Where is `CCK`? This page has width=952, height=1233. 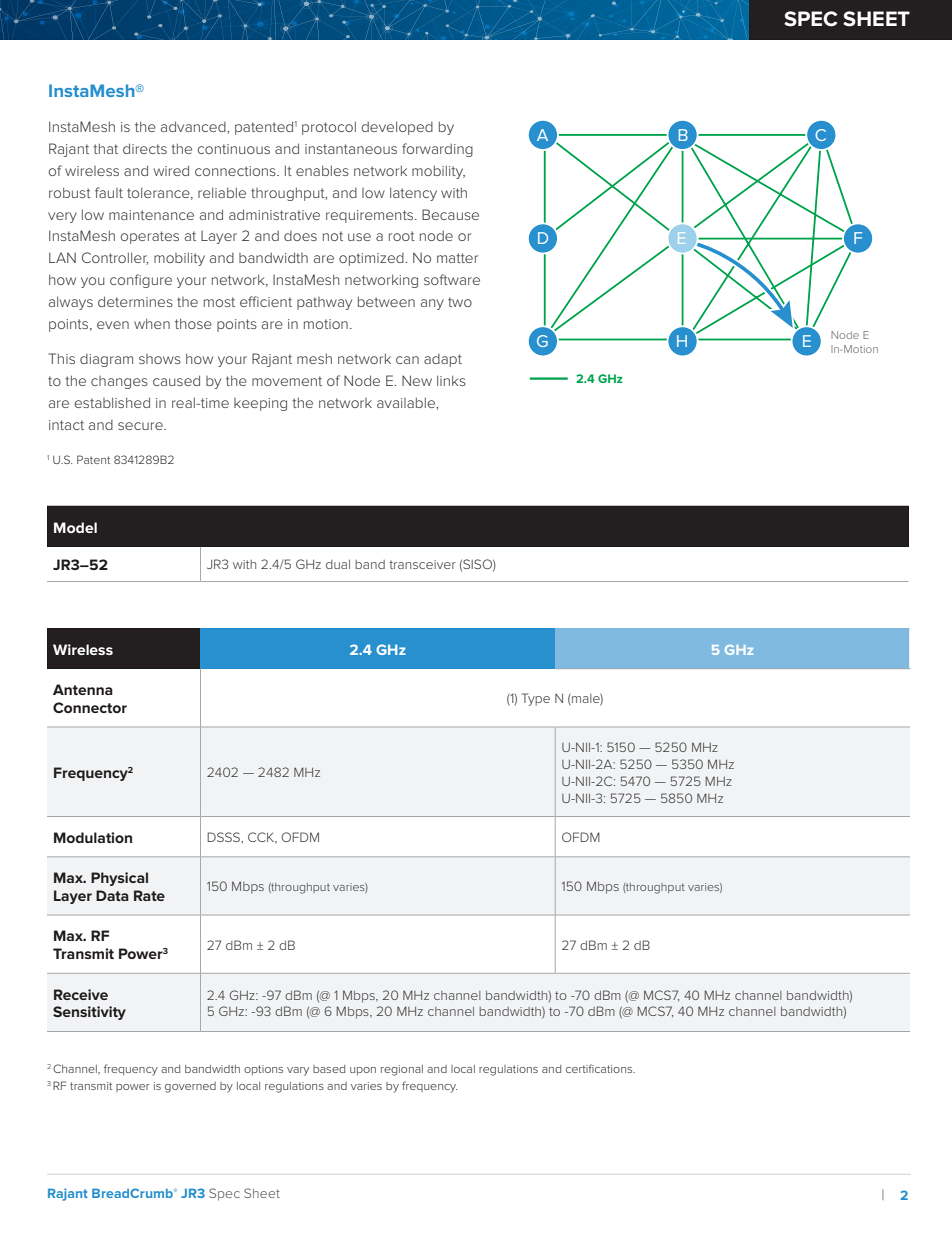 CCK is located at coordinates (262, 838).
